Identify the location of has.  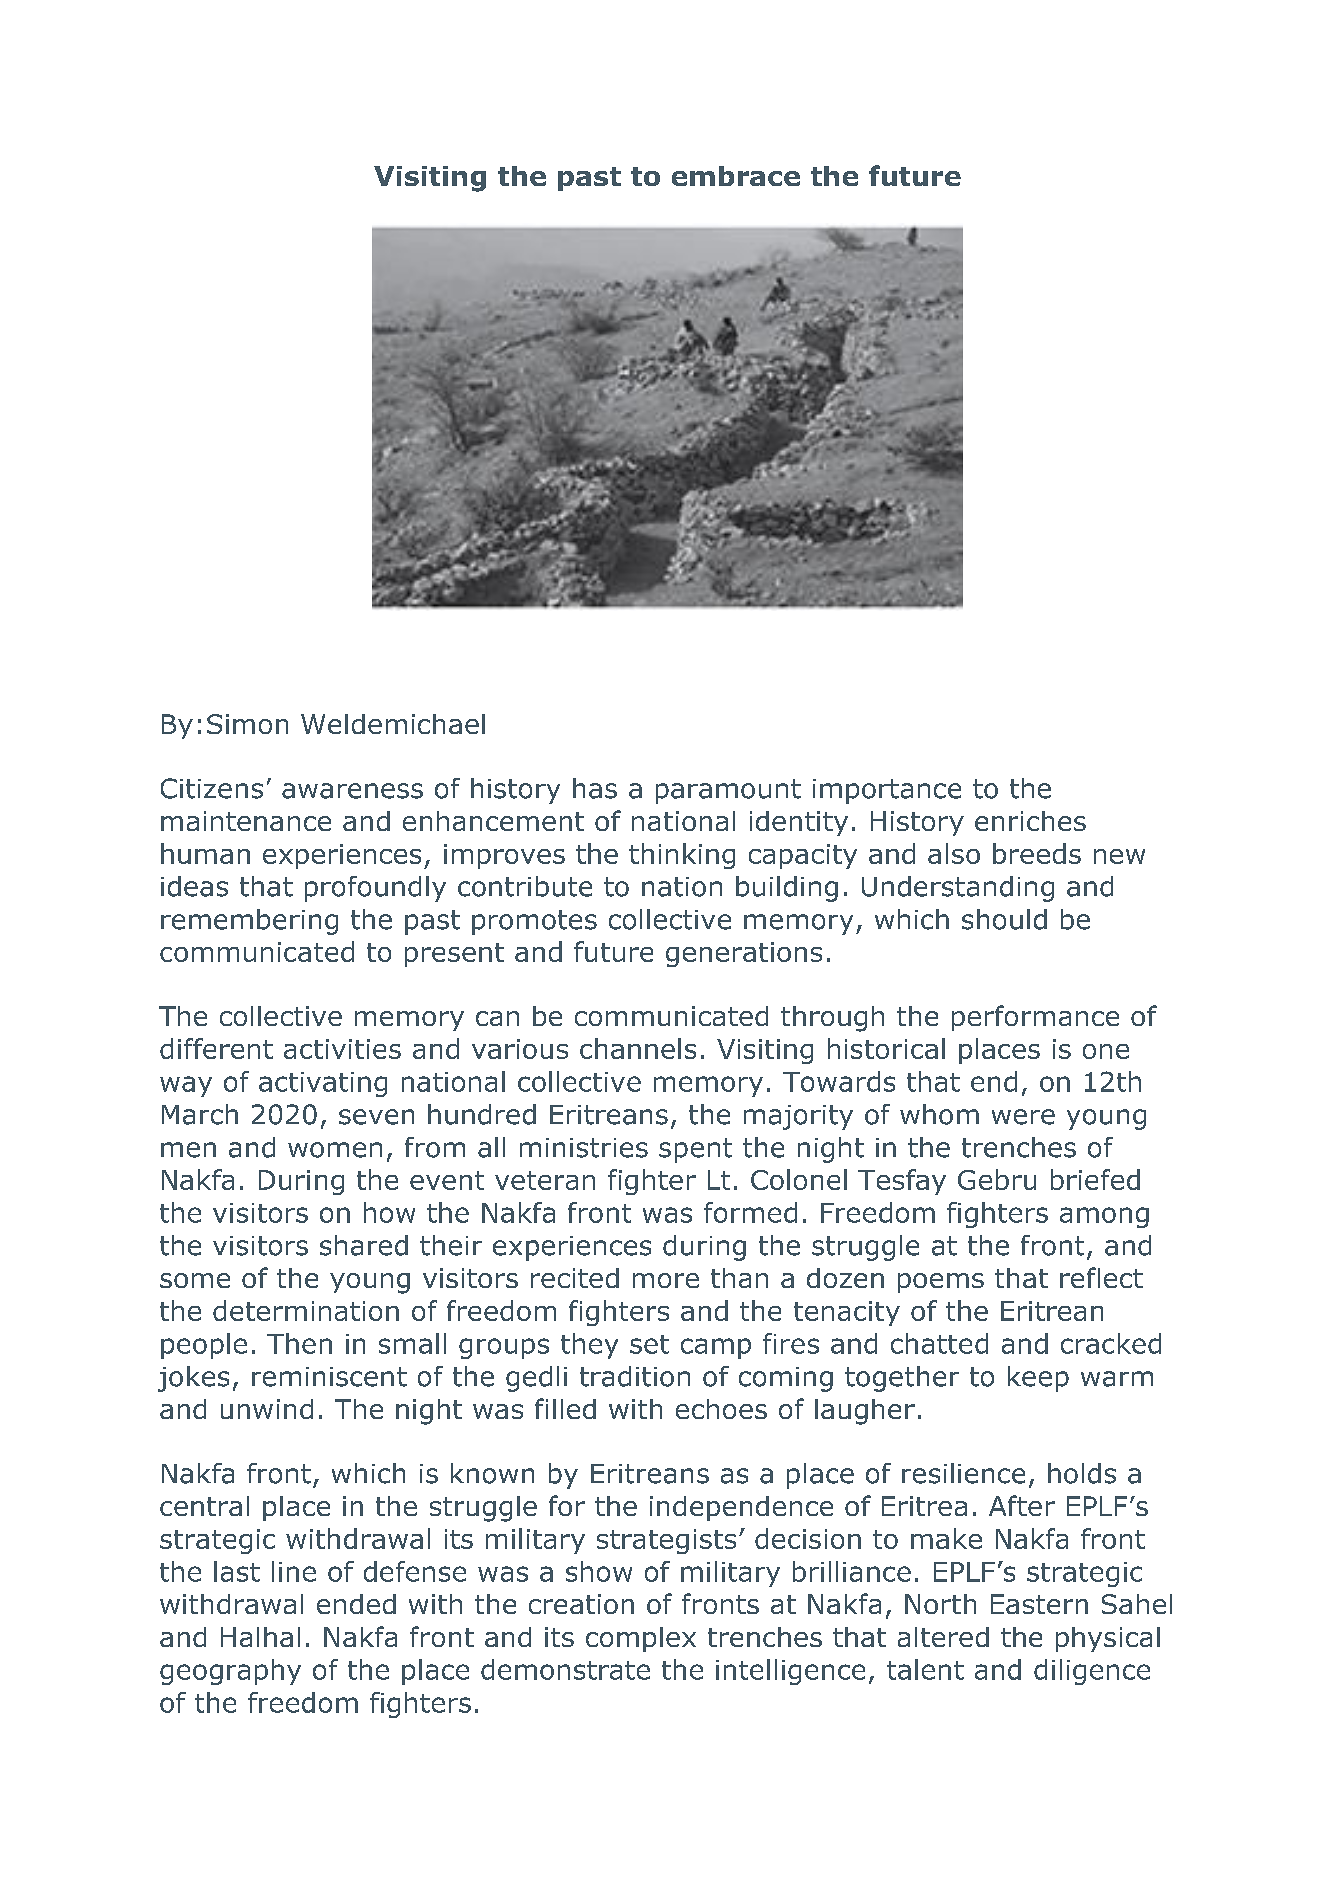
(595, 788).
